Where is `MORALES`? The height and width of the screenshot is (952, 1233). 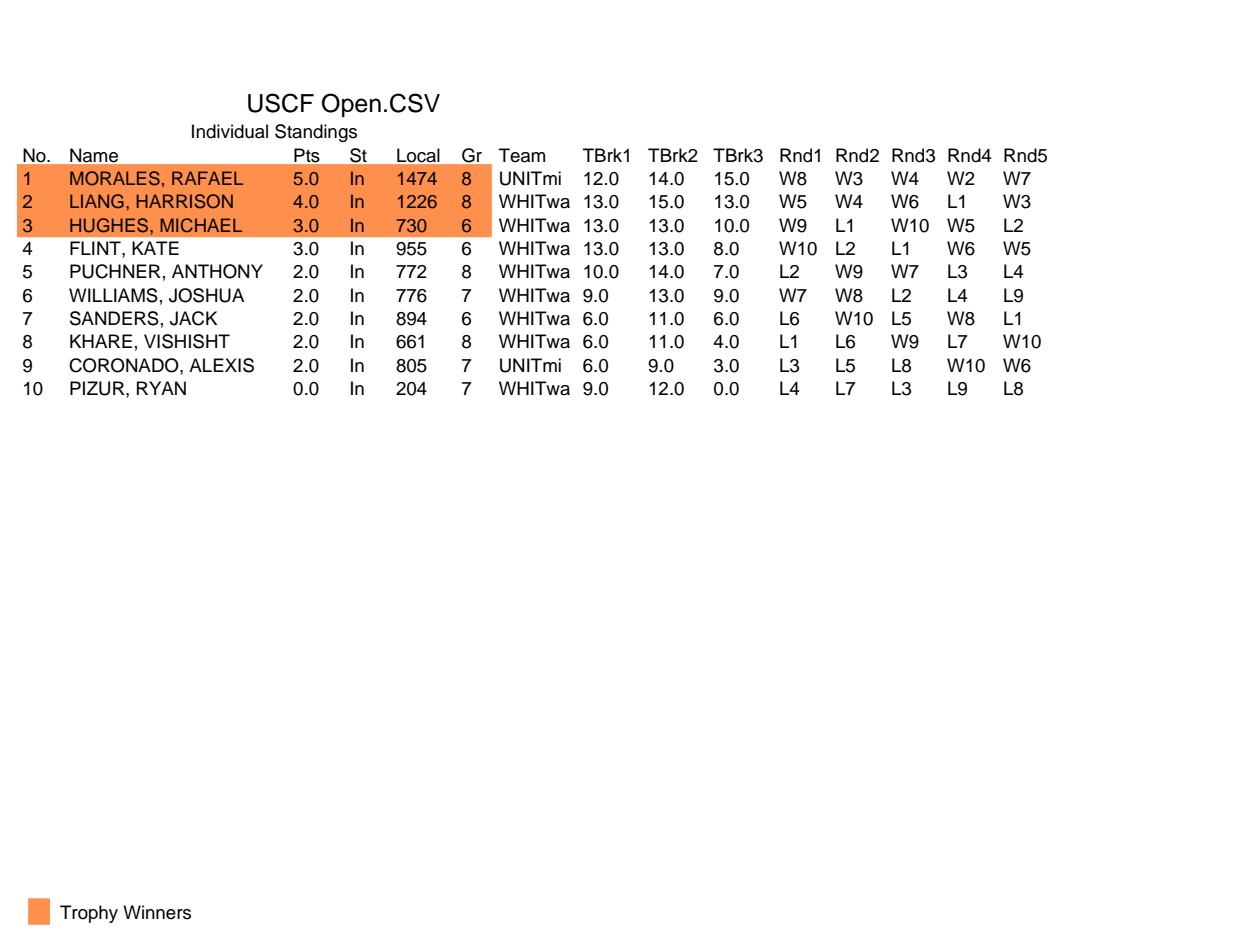 MORALES is located at coordinates (115, 178).
